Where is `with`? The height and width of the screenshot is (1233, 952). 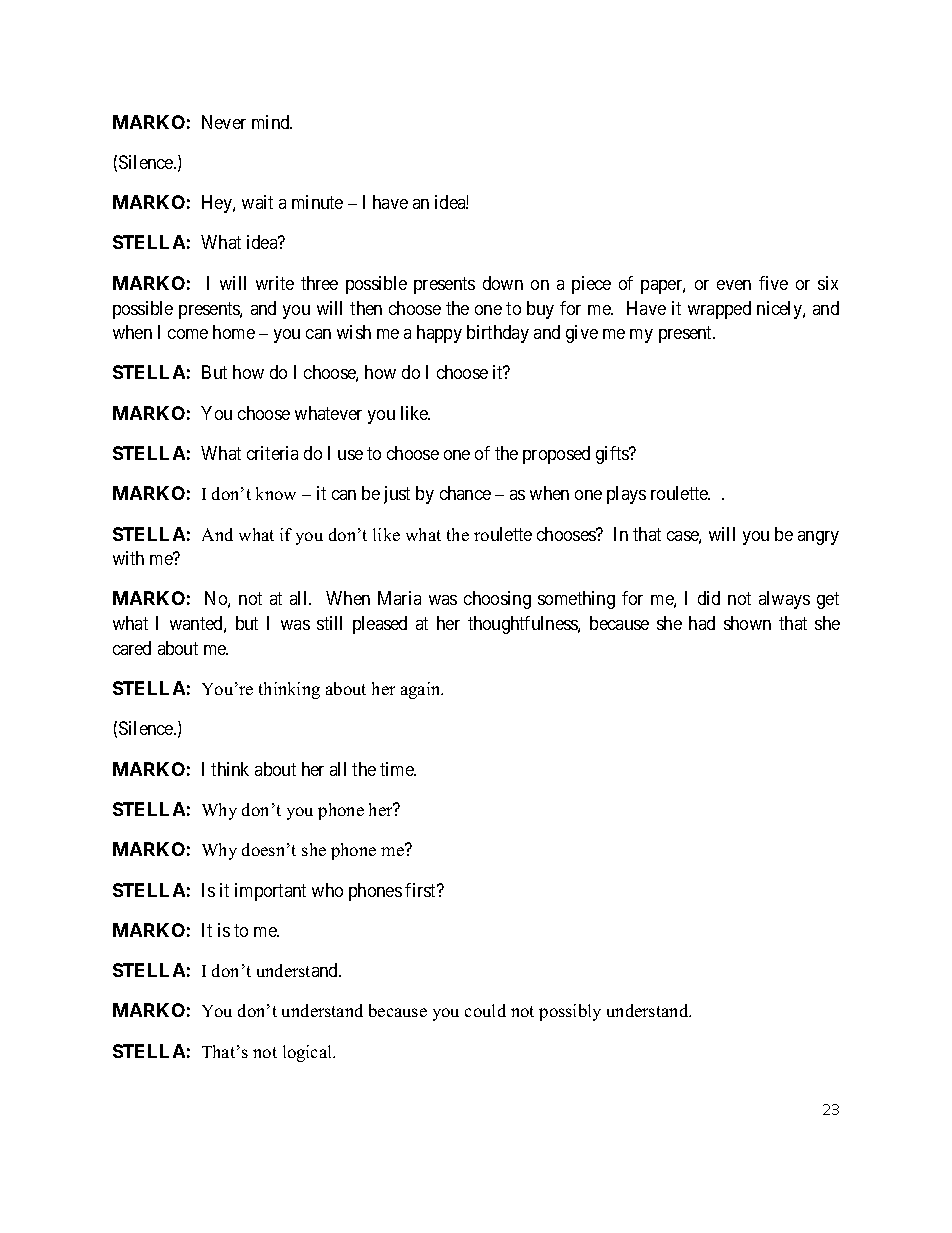 with is located at coordinates (128, 558).
